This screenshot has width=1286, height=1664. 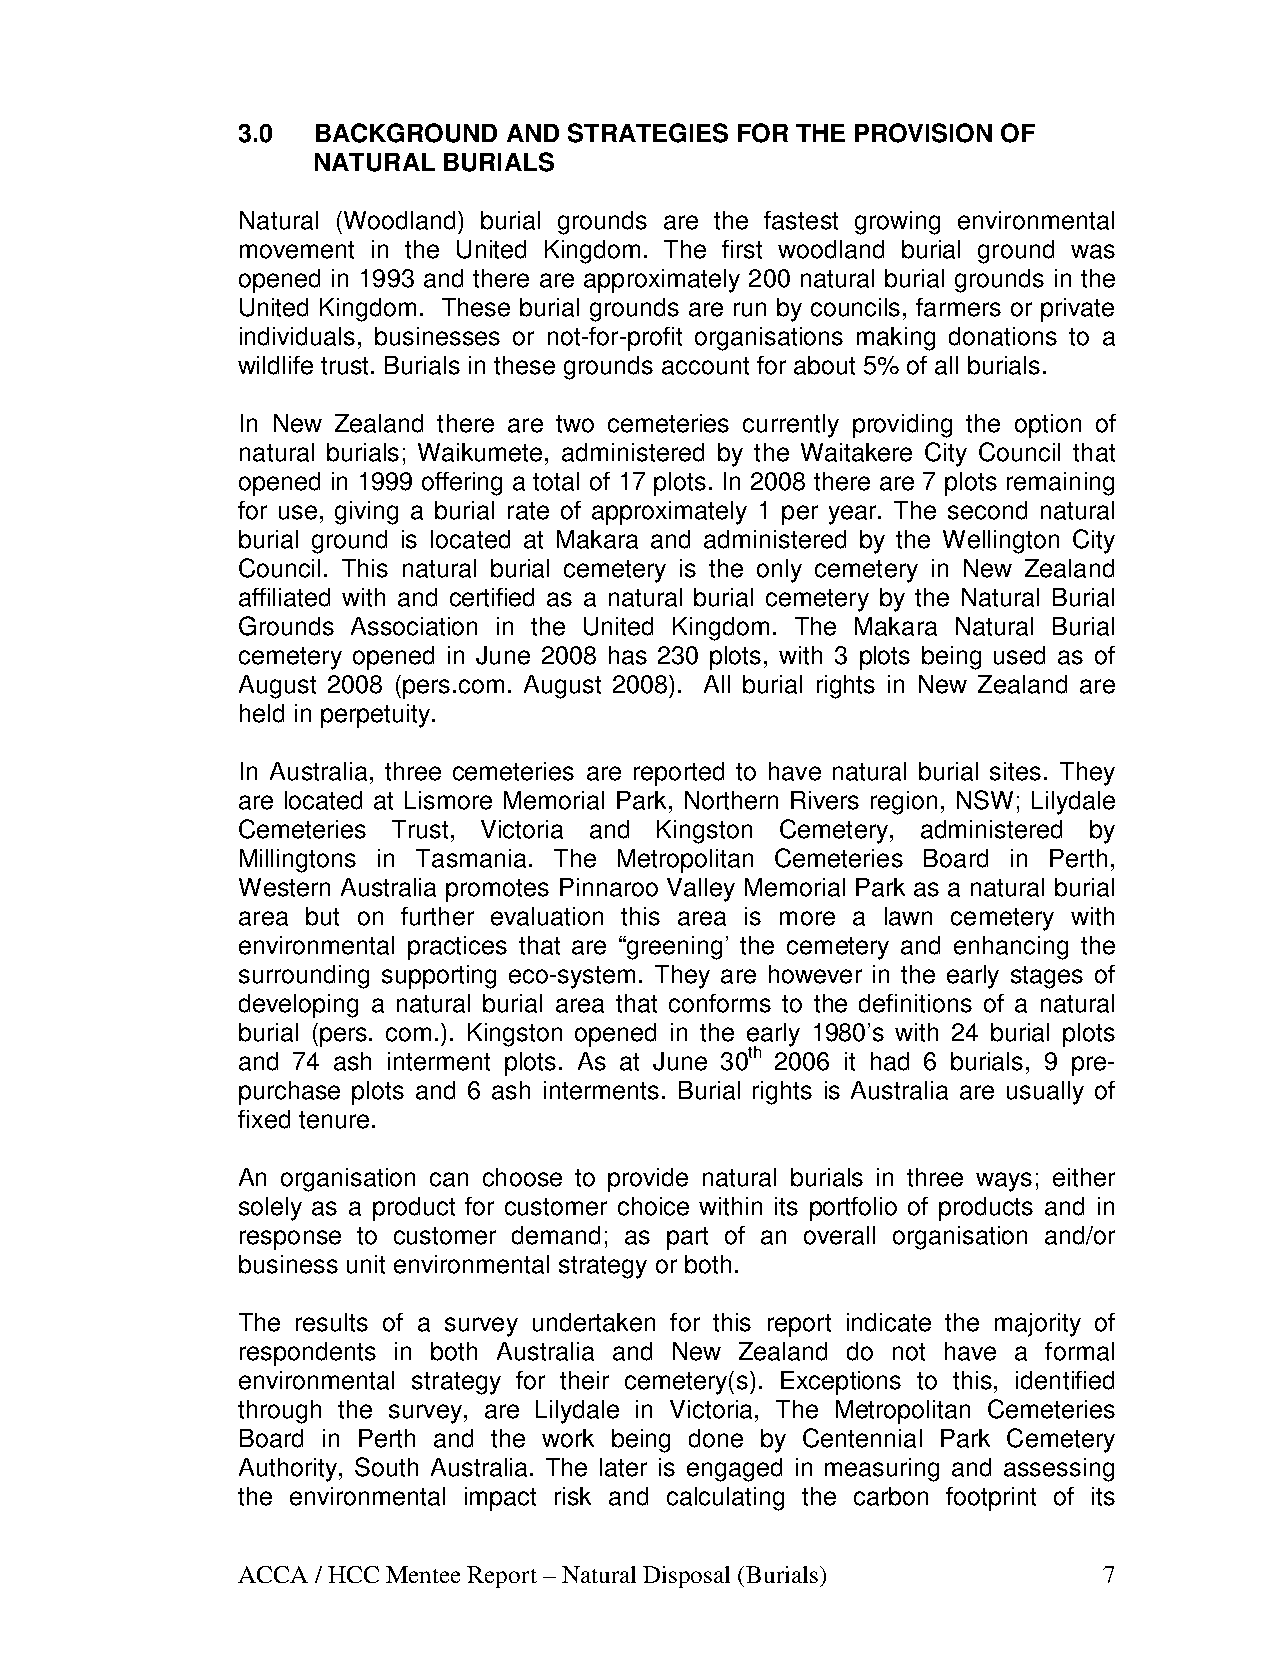 I want to click on part, so click(x=687, y=1238).
